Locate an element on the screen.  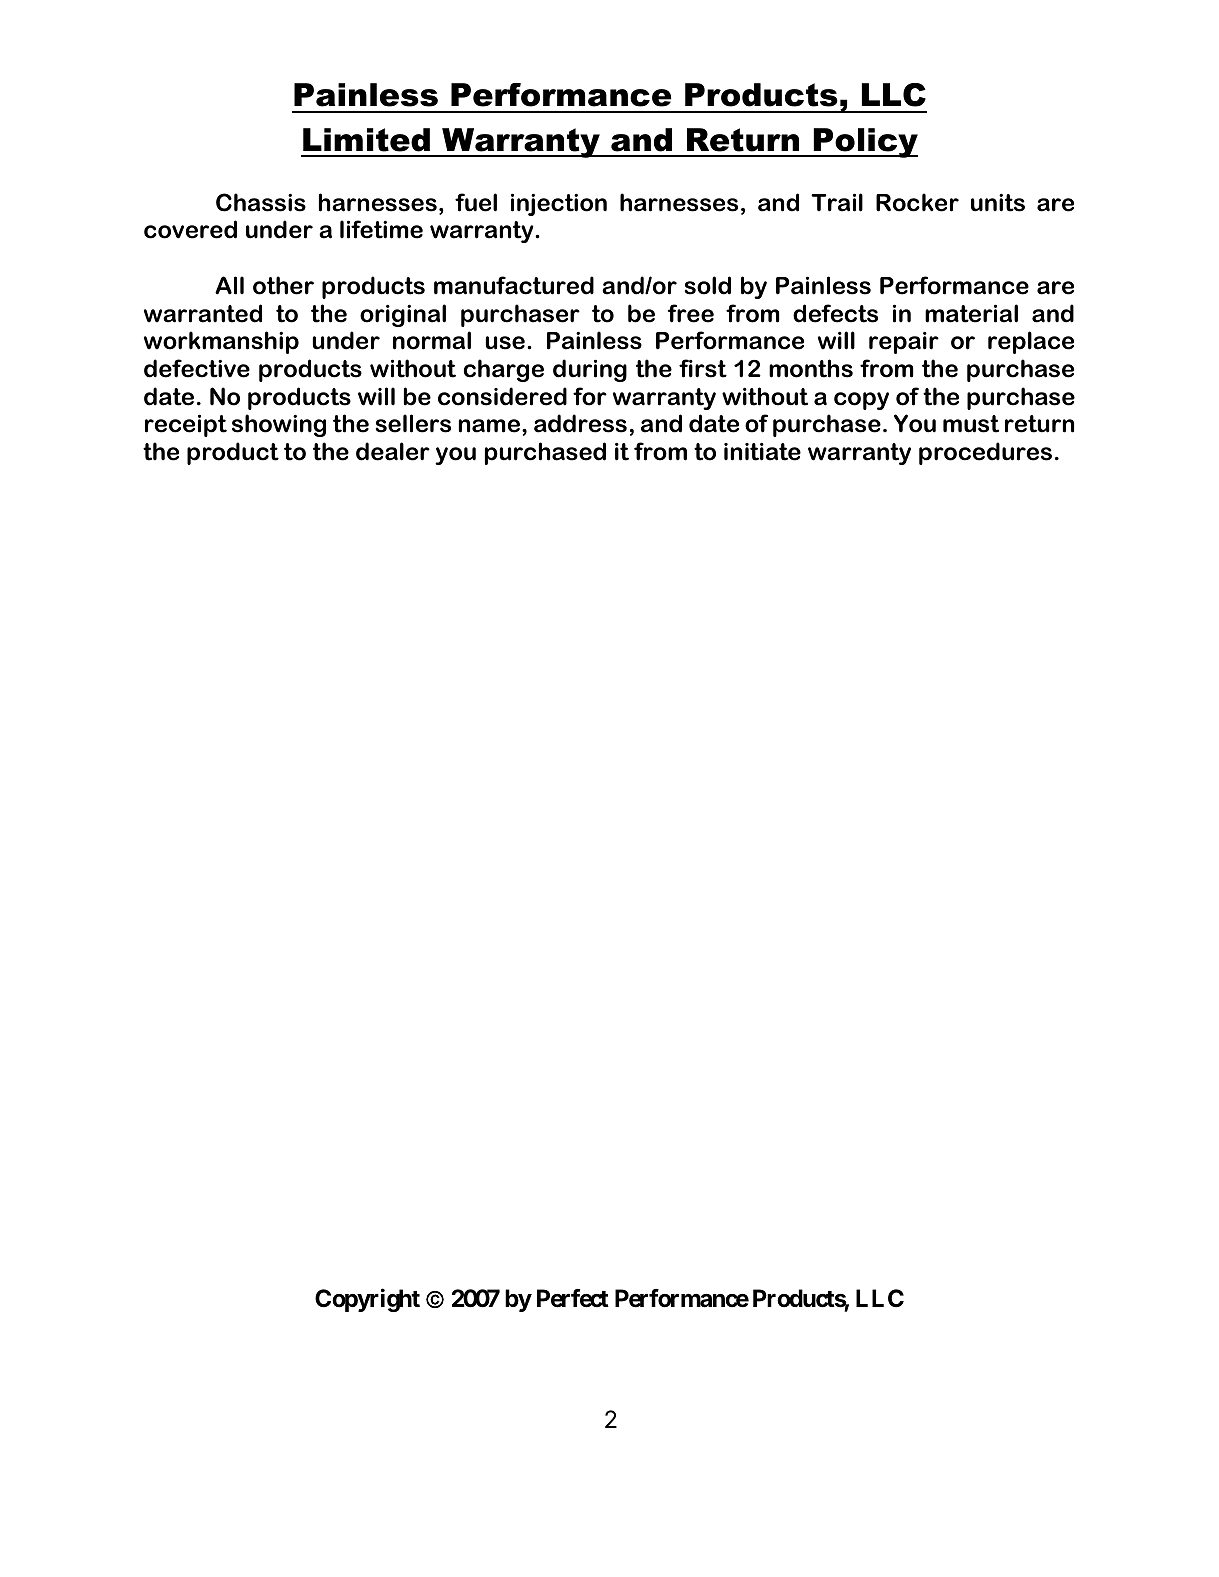
injection is located at coordinates (559, 204).
